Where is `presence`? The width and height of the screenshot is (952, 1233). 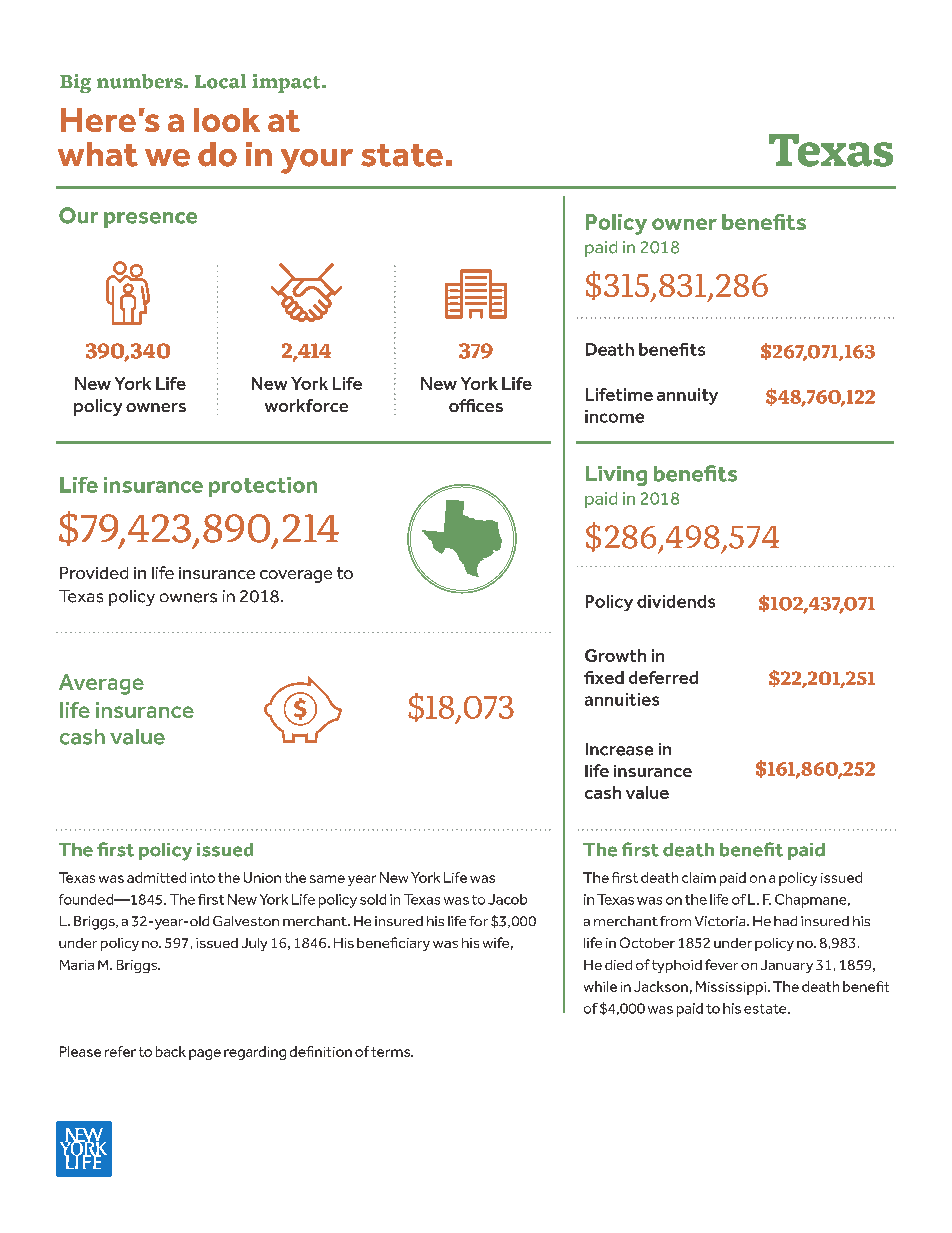
presence is located at coordinates (150, 220).
